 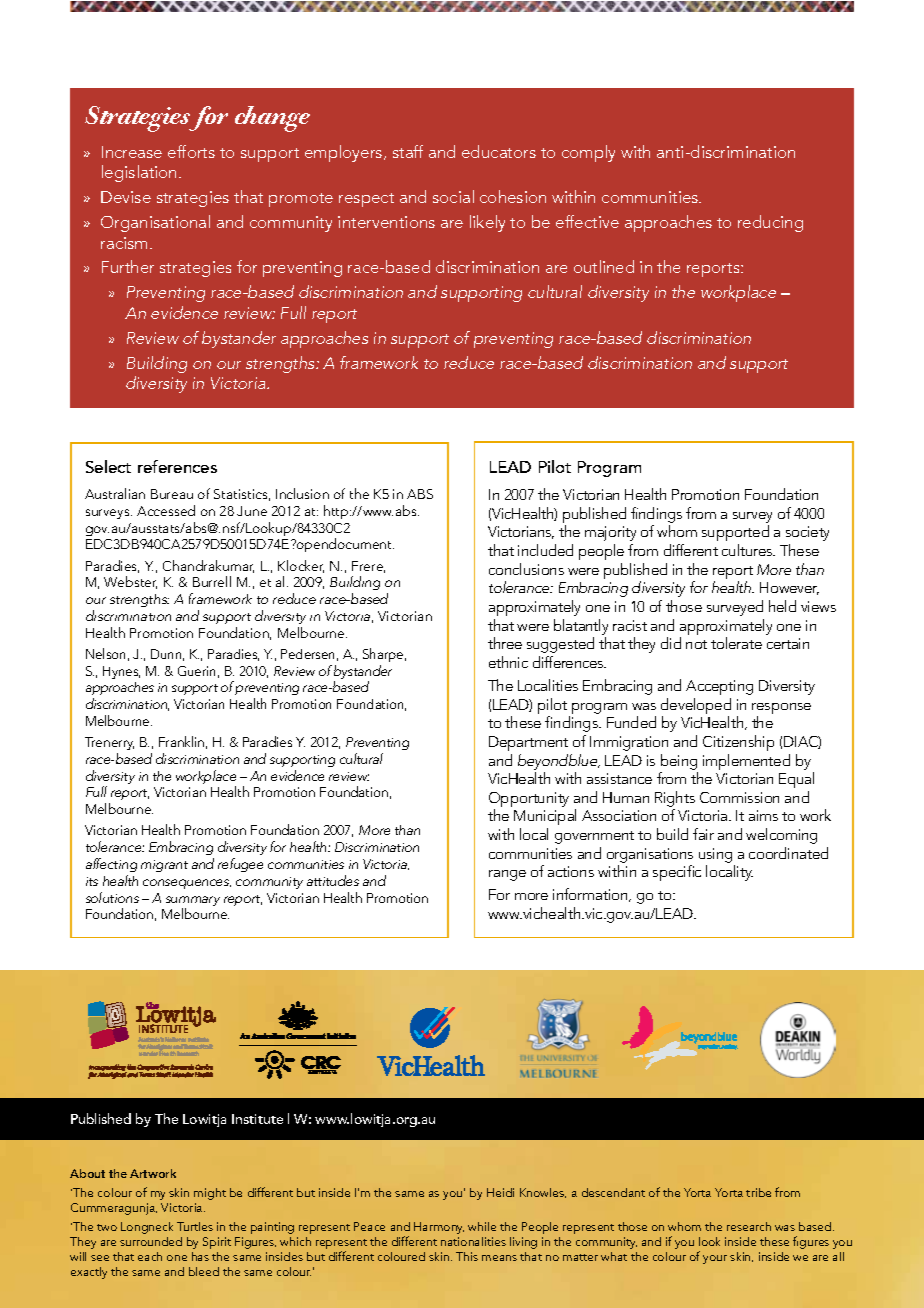 I want to click on migrant, so click(x=164, y=866).
